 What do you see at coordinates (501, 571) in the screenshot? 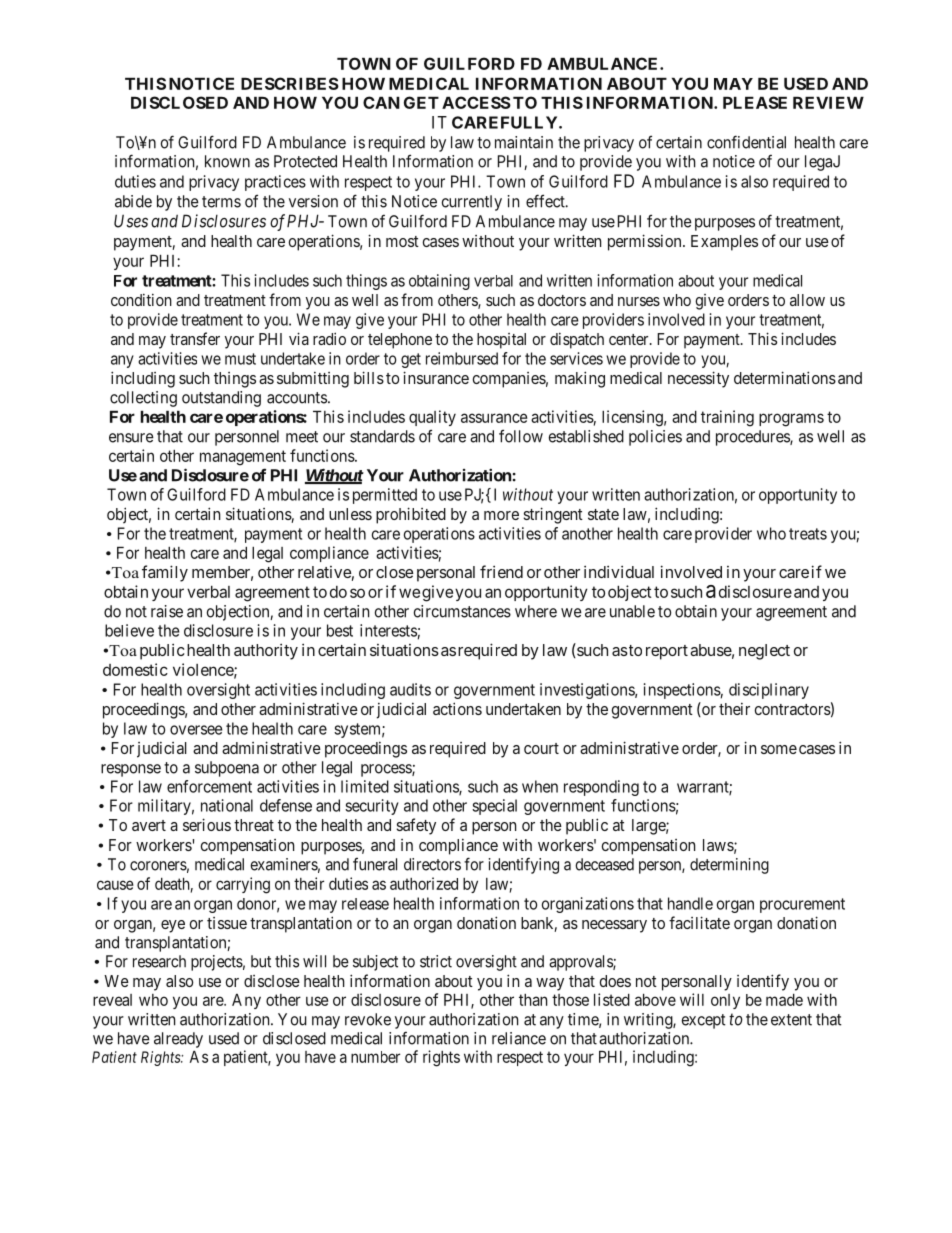
I see `friend` at bounding box center [501, 571].
